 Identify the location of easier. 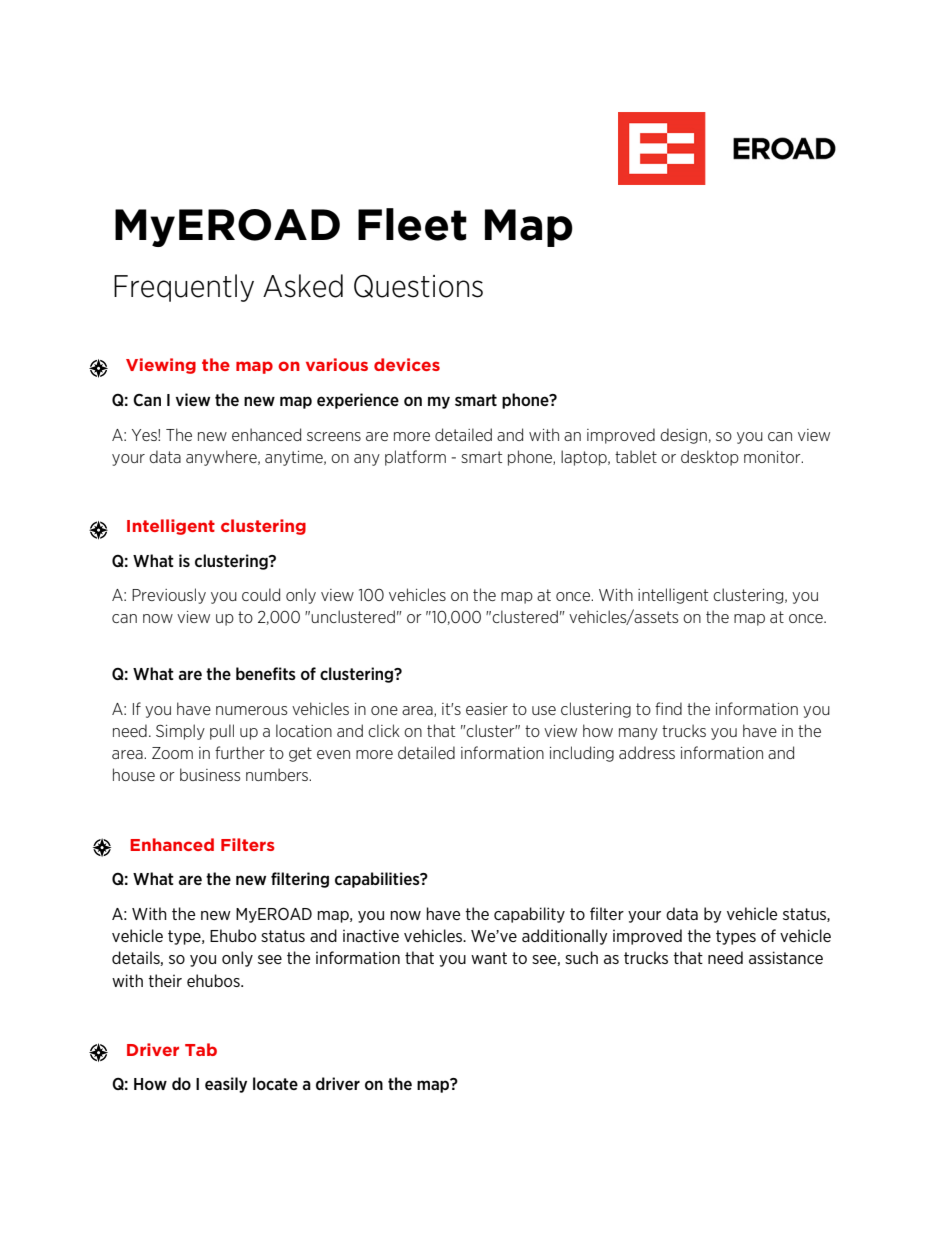
(487, 709).
